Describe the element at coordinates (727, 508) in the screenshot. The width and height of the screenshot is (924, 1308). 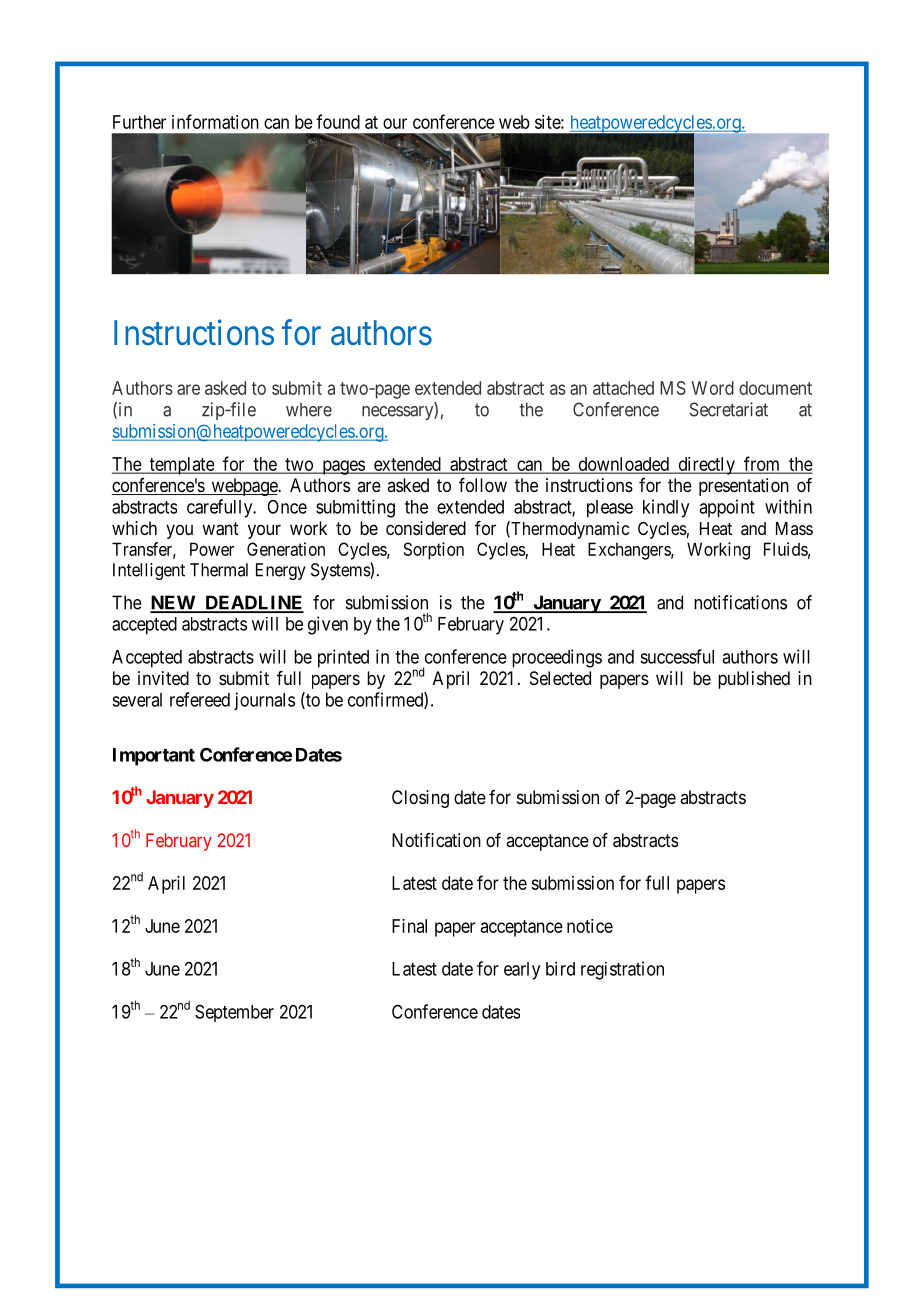
I see `appoint` at that location.
